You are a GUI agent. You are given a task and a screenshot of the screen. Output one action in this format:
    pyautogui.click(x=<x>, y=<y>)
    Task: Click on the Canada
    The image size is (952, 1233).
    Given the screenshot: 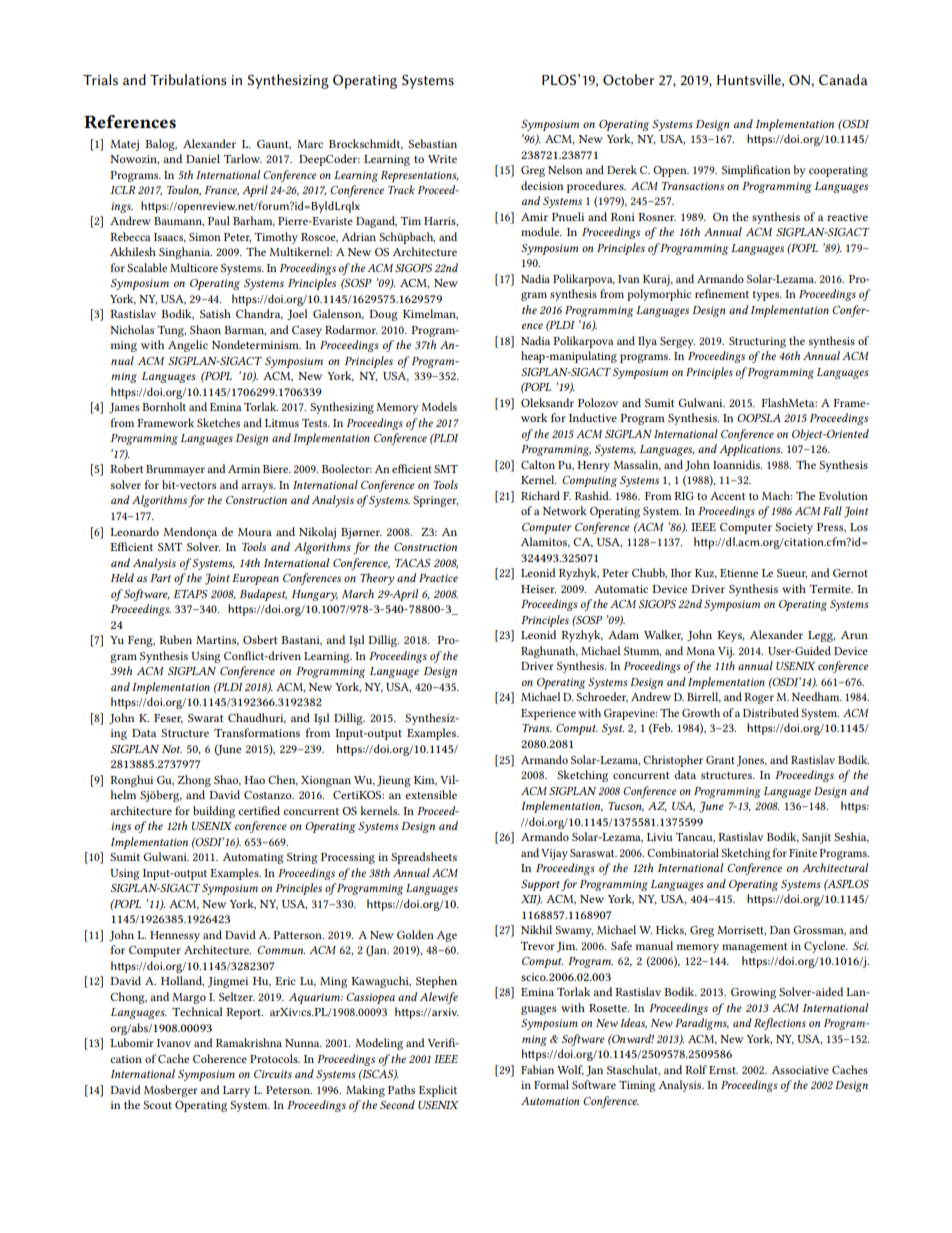 What is the action you would take?
    pyautogui.click(x=843, y=79)
